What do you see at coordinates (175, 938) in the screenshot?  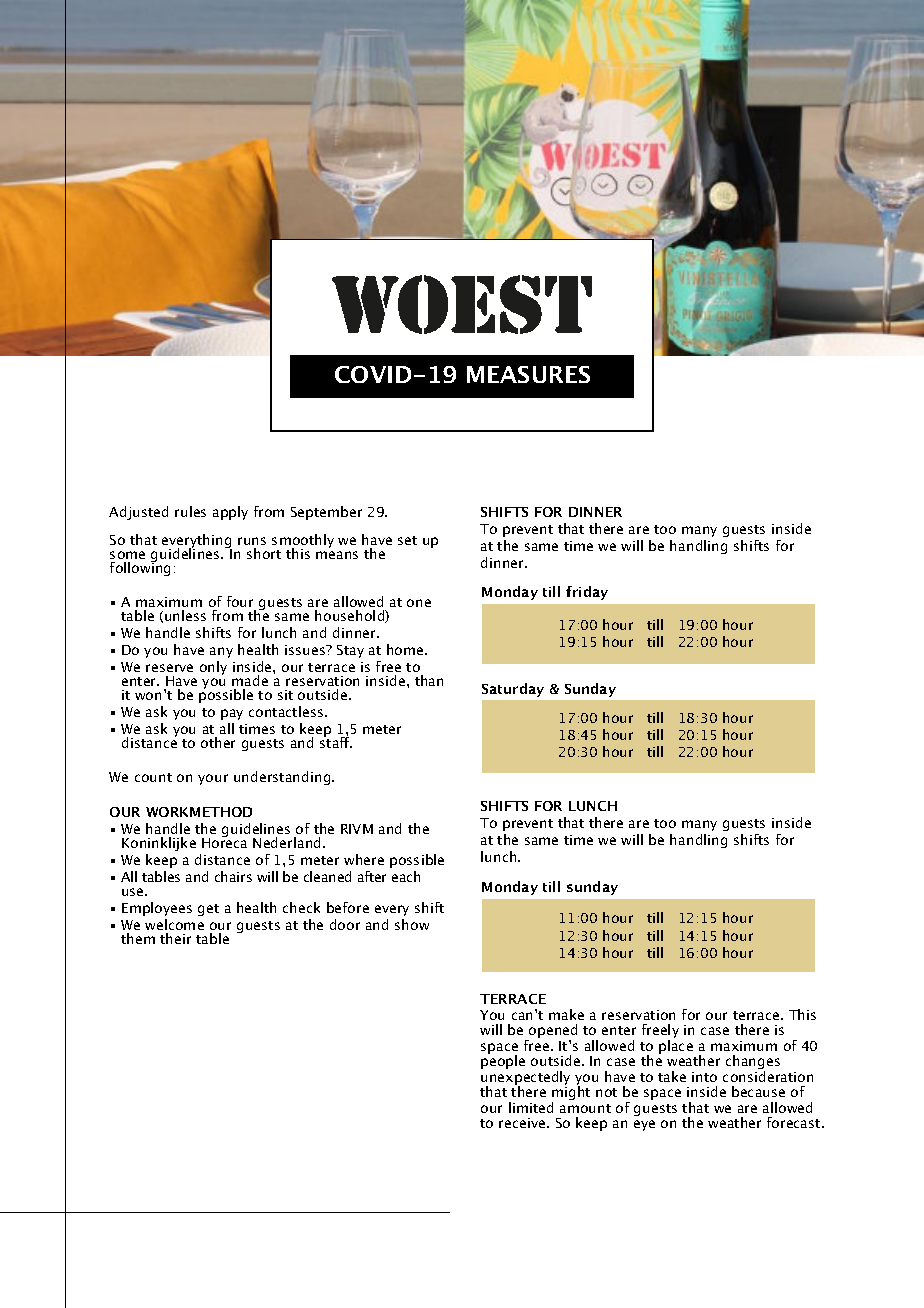 I see `their` at bounding box center [175, 938].
